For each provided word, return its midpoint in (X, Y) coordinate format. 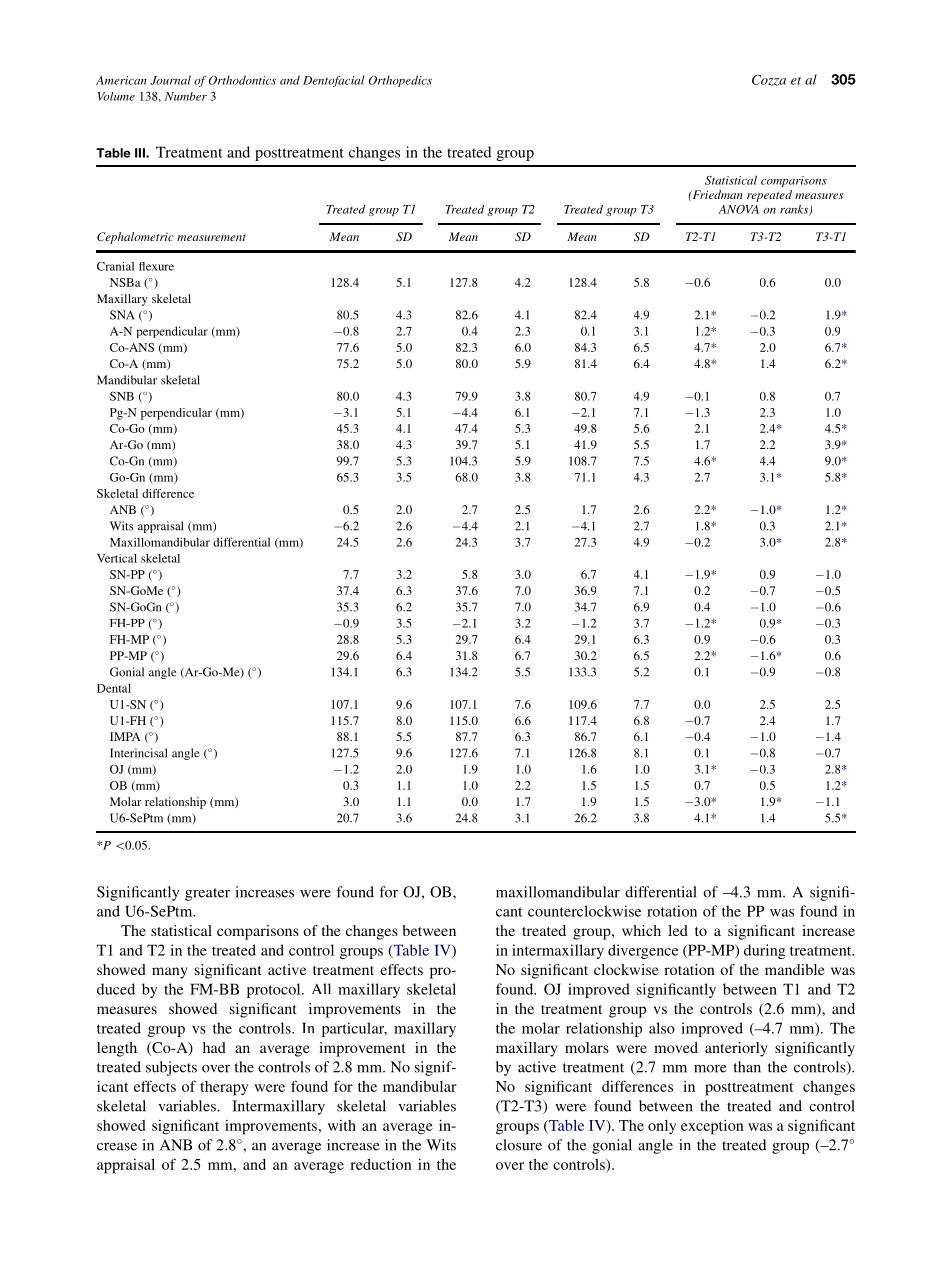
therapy (224, 1088)
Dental (114, 688)
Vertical (117, 558)
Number (186, 96)
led (678, 930)
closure (519, 1145)
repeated (769, 196)
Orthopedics (400, 81)
